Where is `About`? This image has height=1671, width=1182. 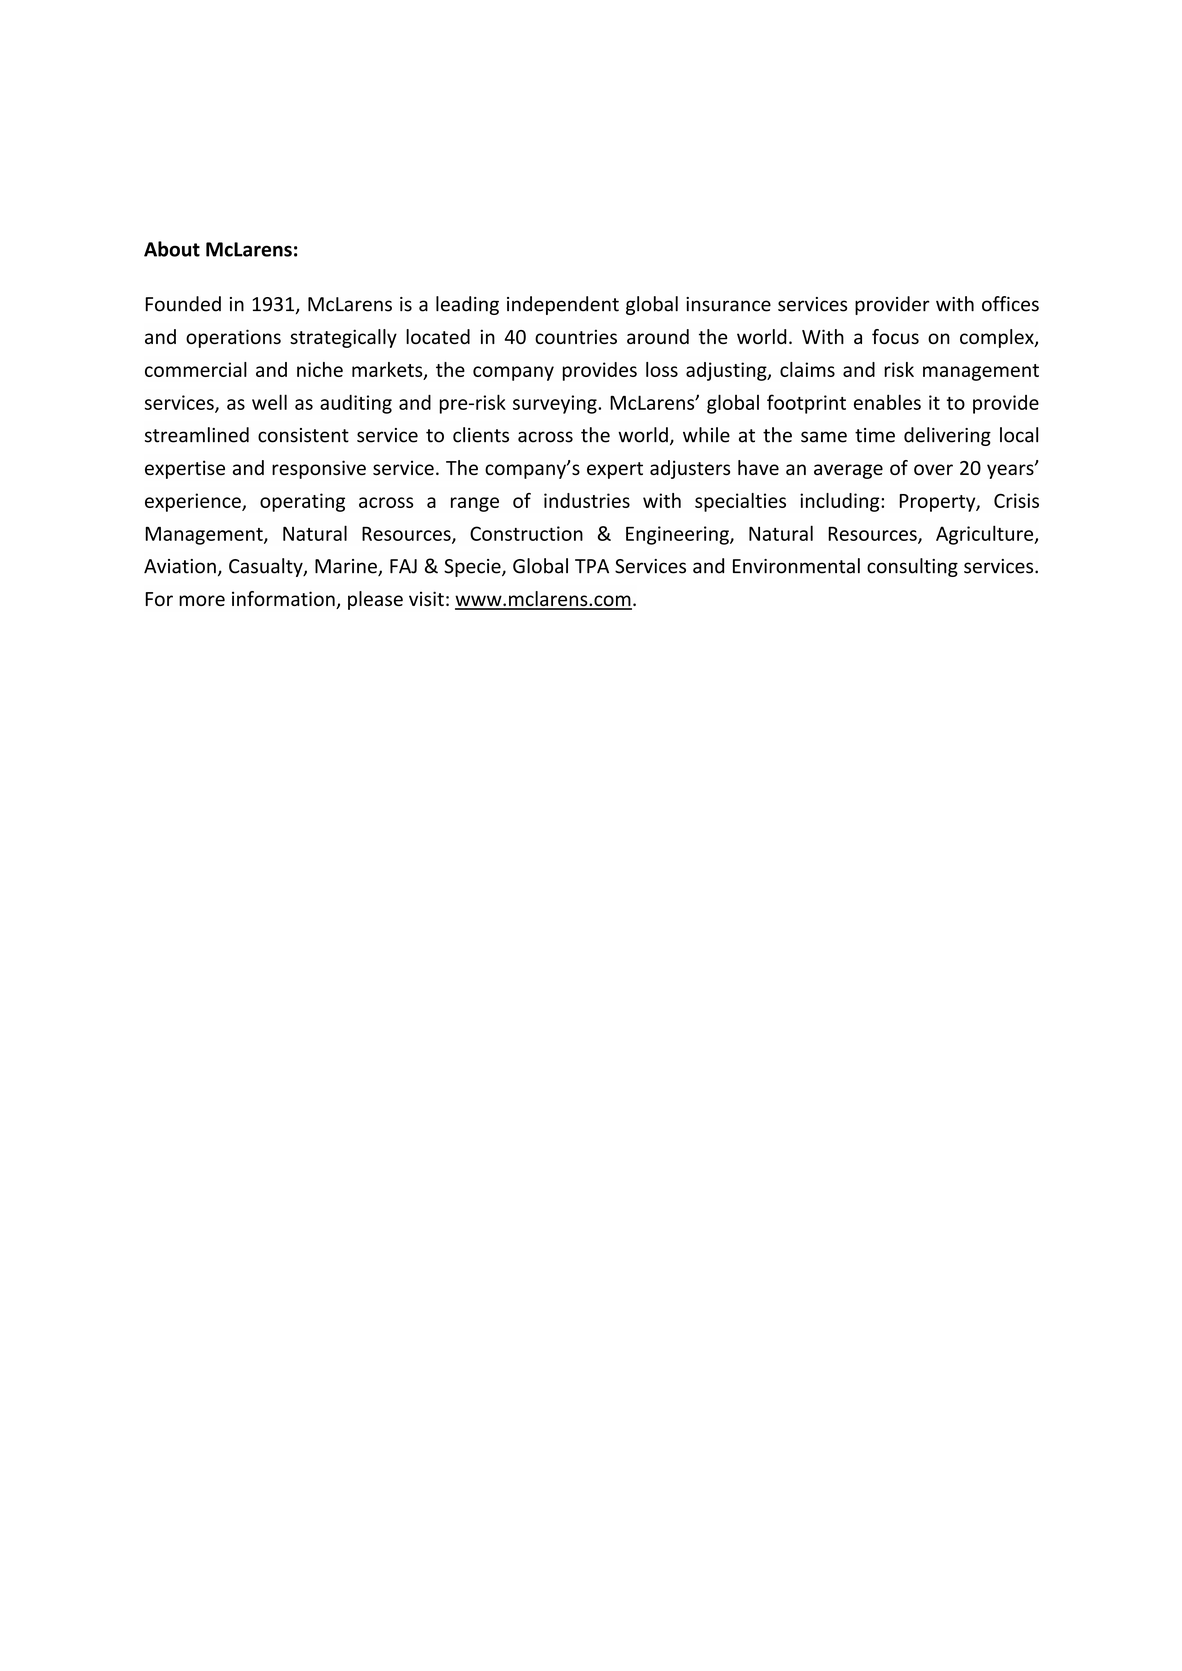 About is located at coordinates (172, 249).
